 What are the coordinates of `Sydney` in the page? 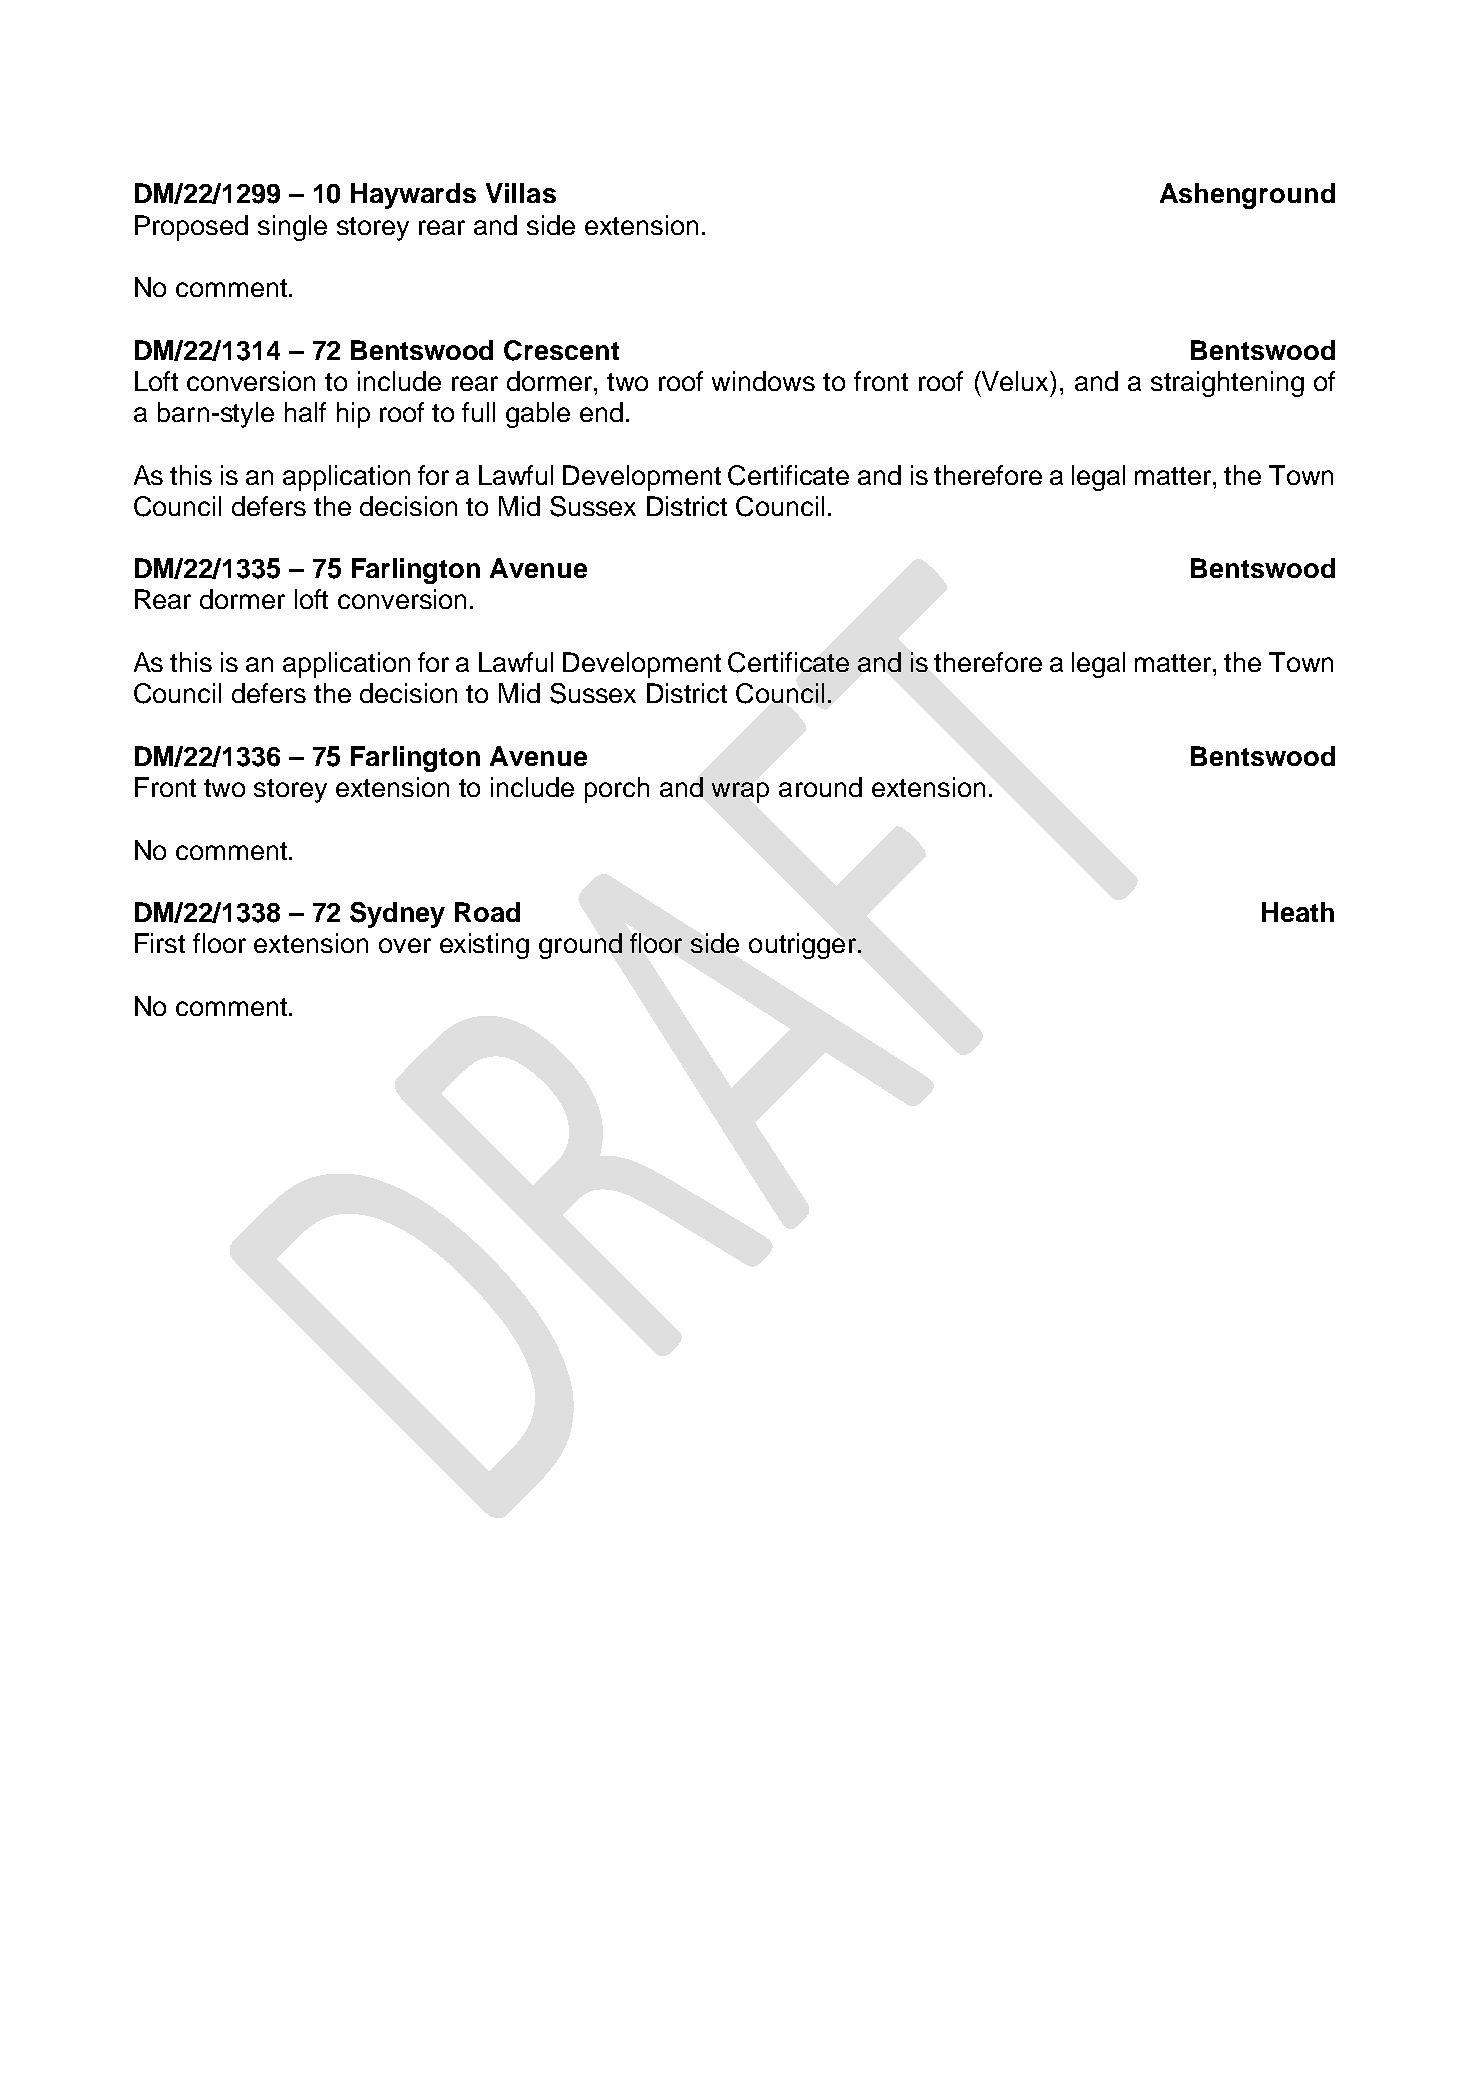 It's located at (397, 915).
